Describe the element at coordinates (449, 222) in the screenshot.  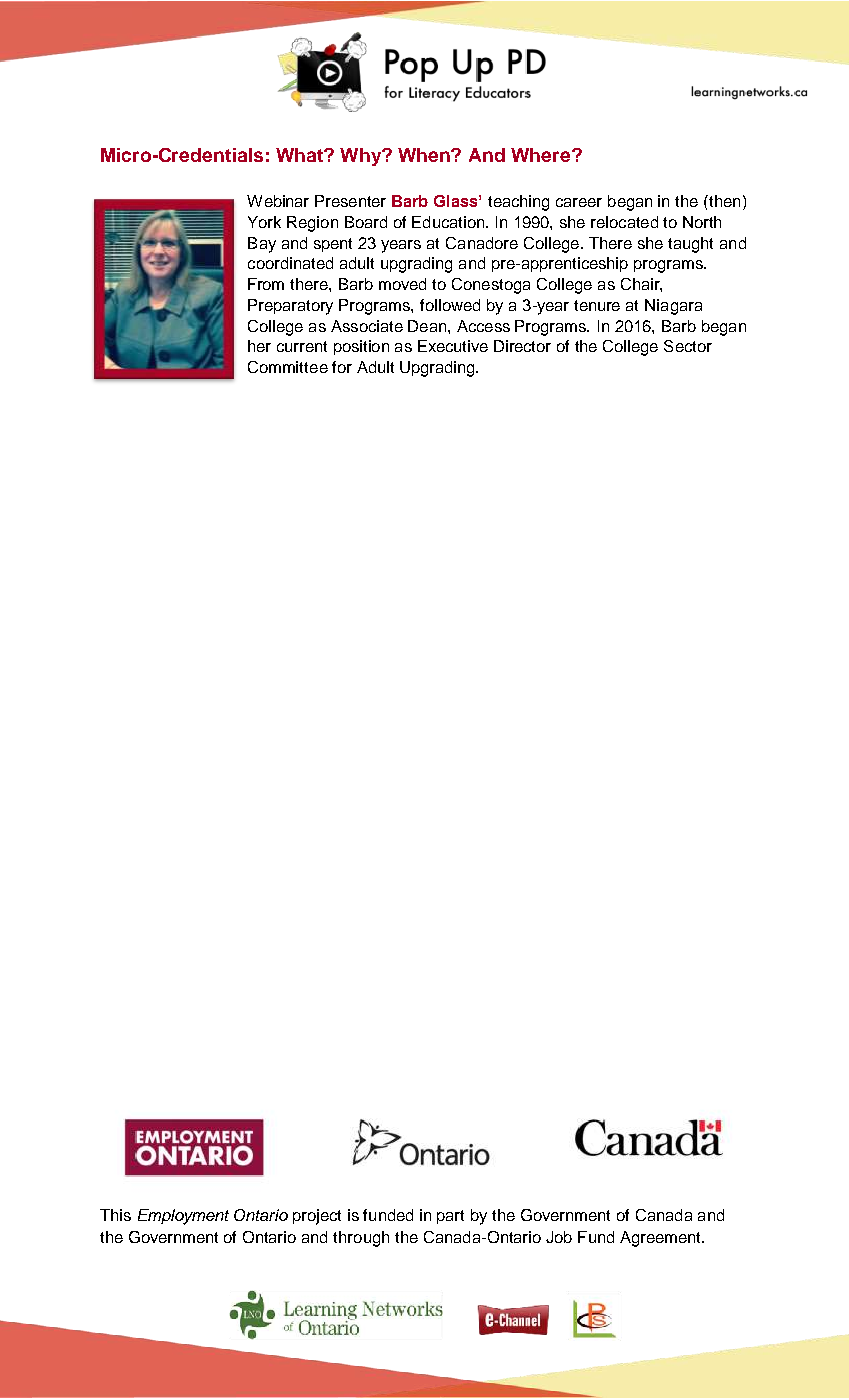
I see `Education` at that location.
